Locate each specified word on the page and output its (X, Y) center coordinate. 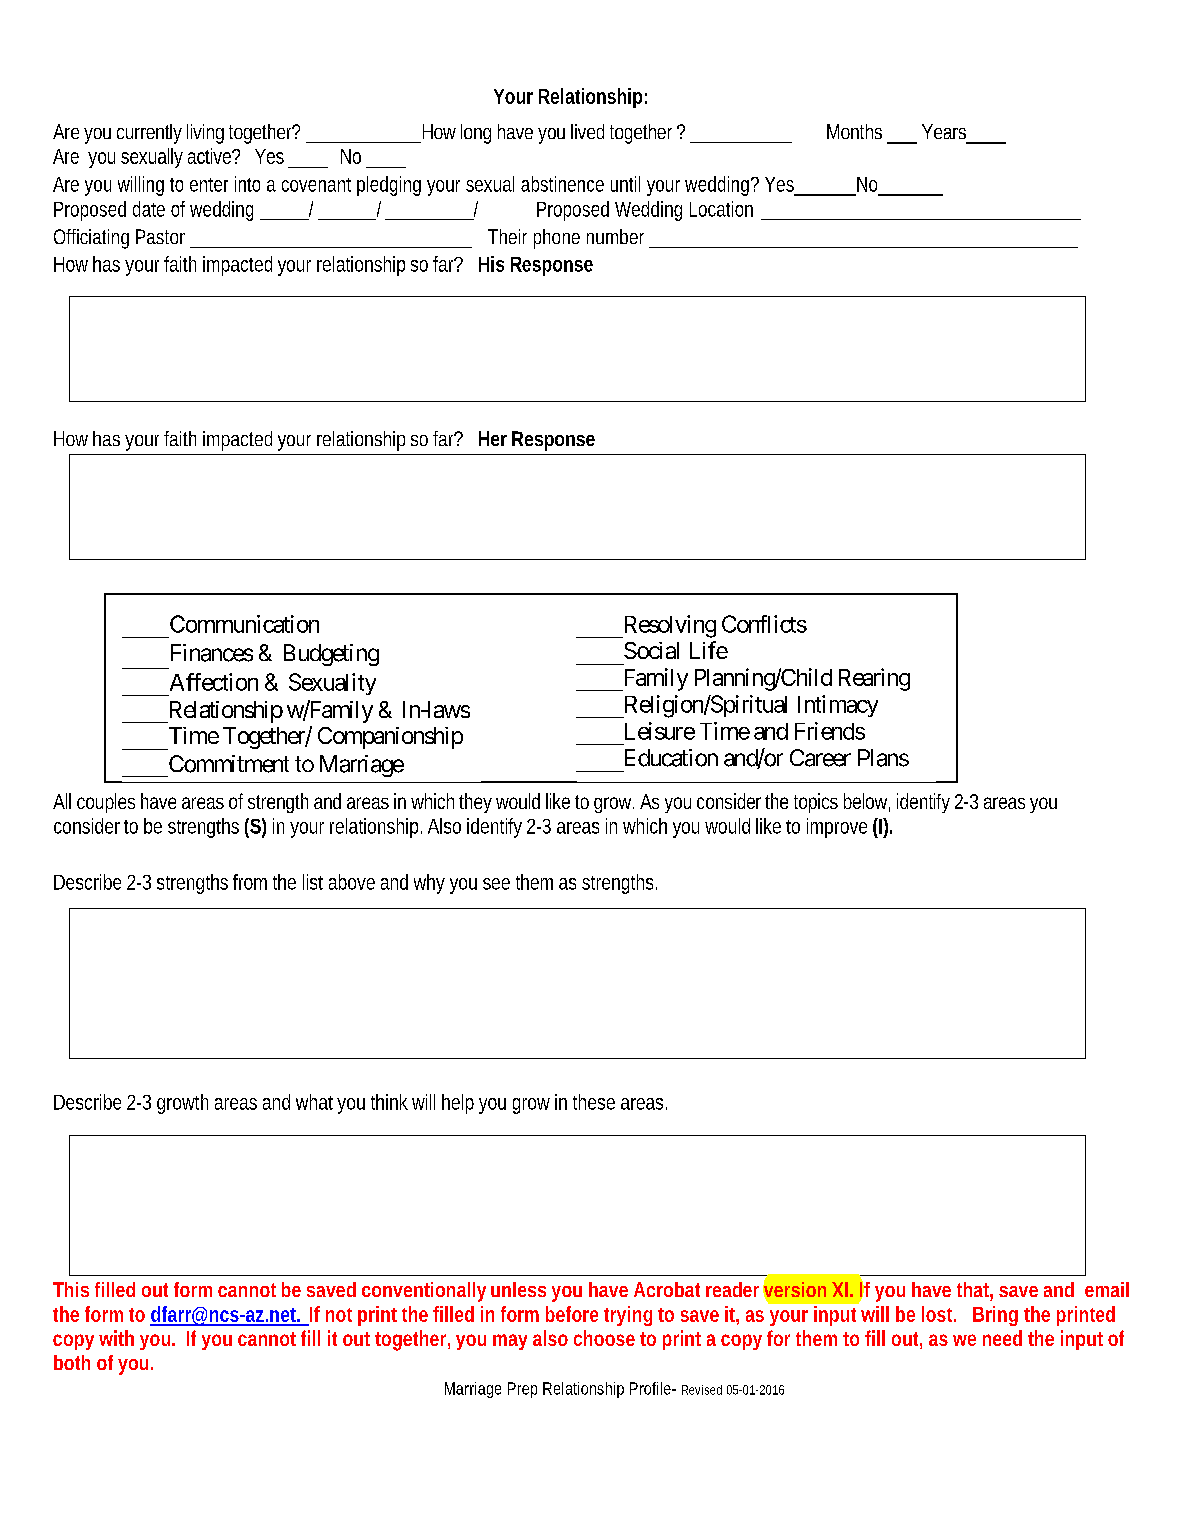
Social (651, 650)
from (250, 882)
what (317, 1102)
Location (721, 209)
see (496, 884)
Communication (244, 624)
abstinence (562, 184)
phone (557, 239)
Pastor (160, 236)
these (594, 1102)
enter (209, 185)
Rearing (874, 679)
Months (854, 131)
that (975, 1291)
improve (837, 828)
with (116, 1338)
